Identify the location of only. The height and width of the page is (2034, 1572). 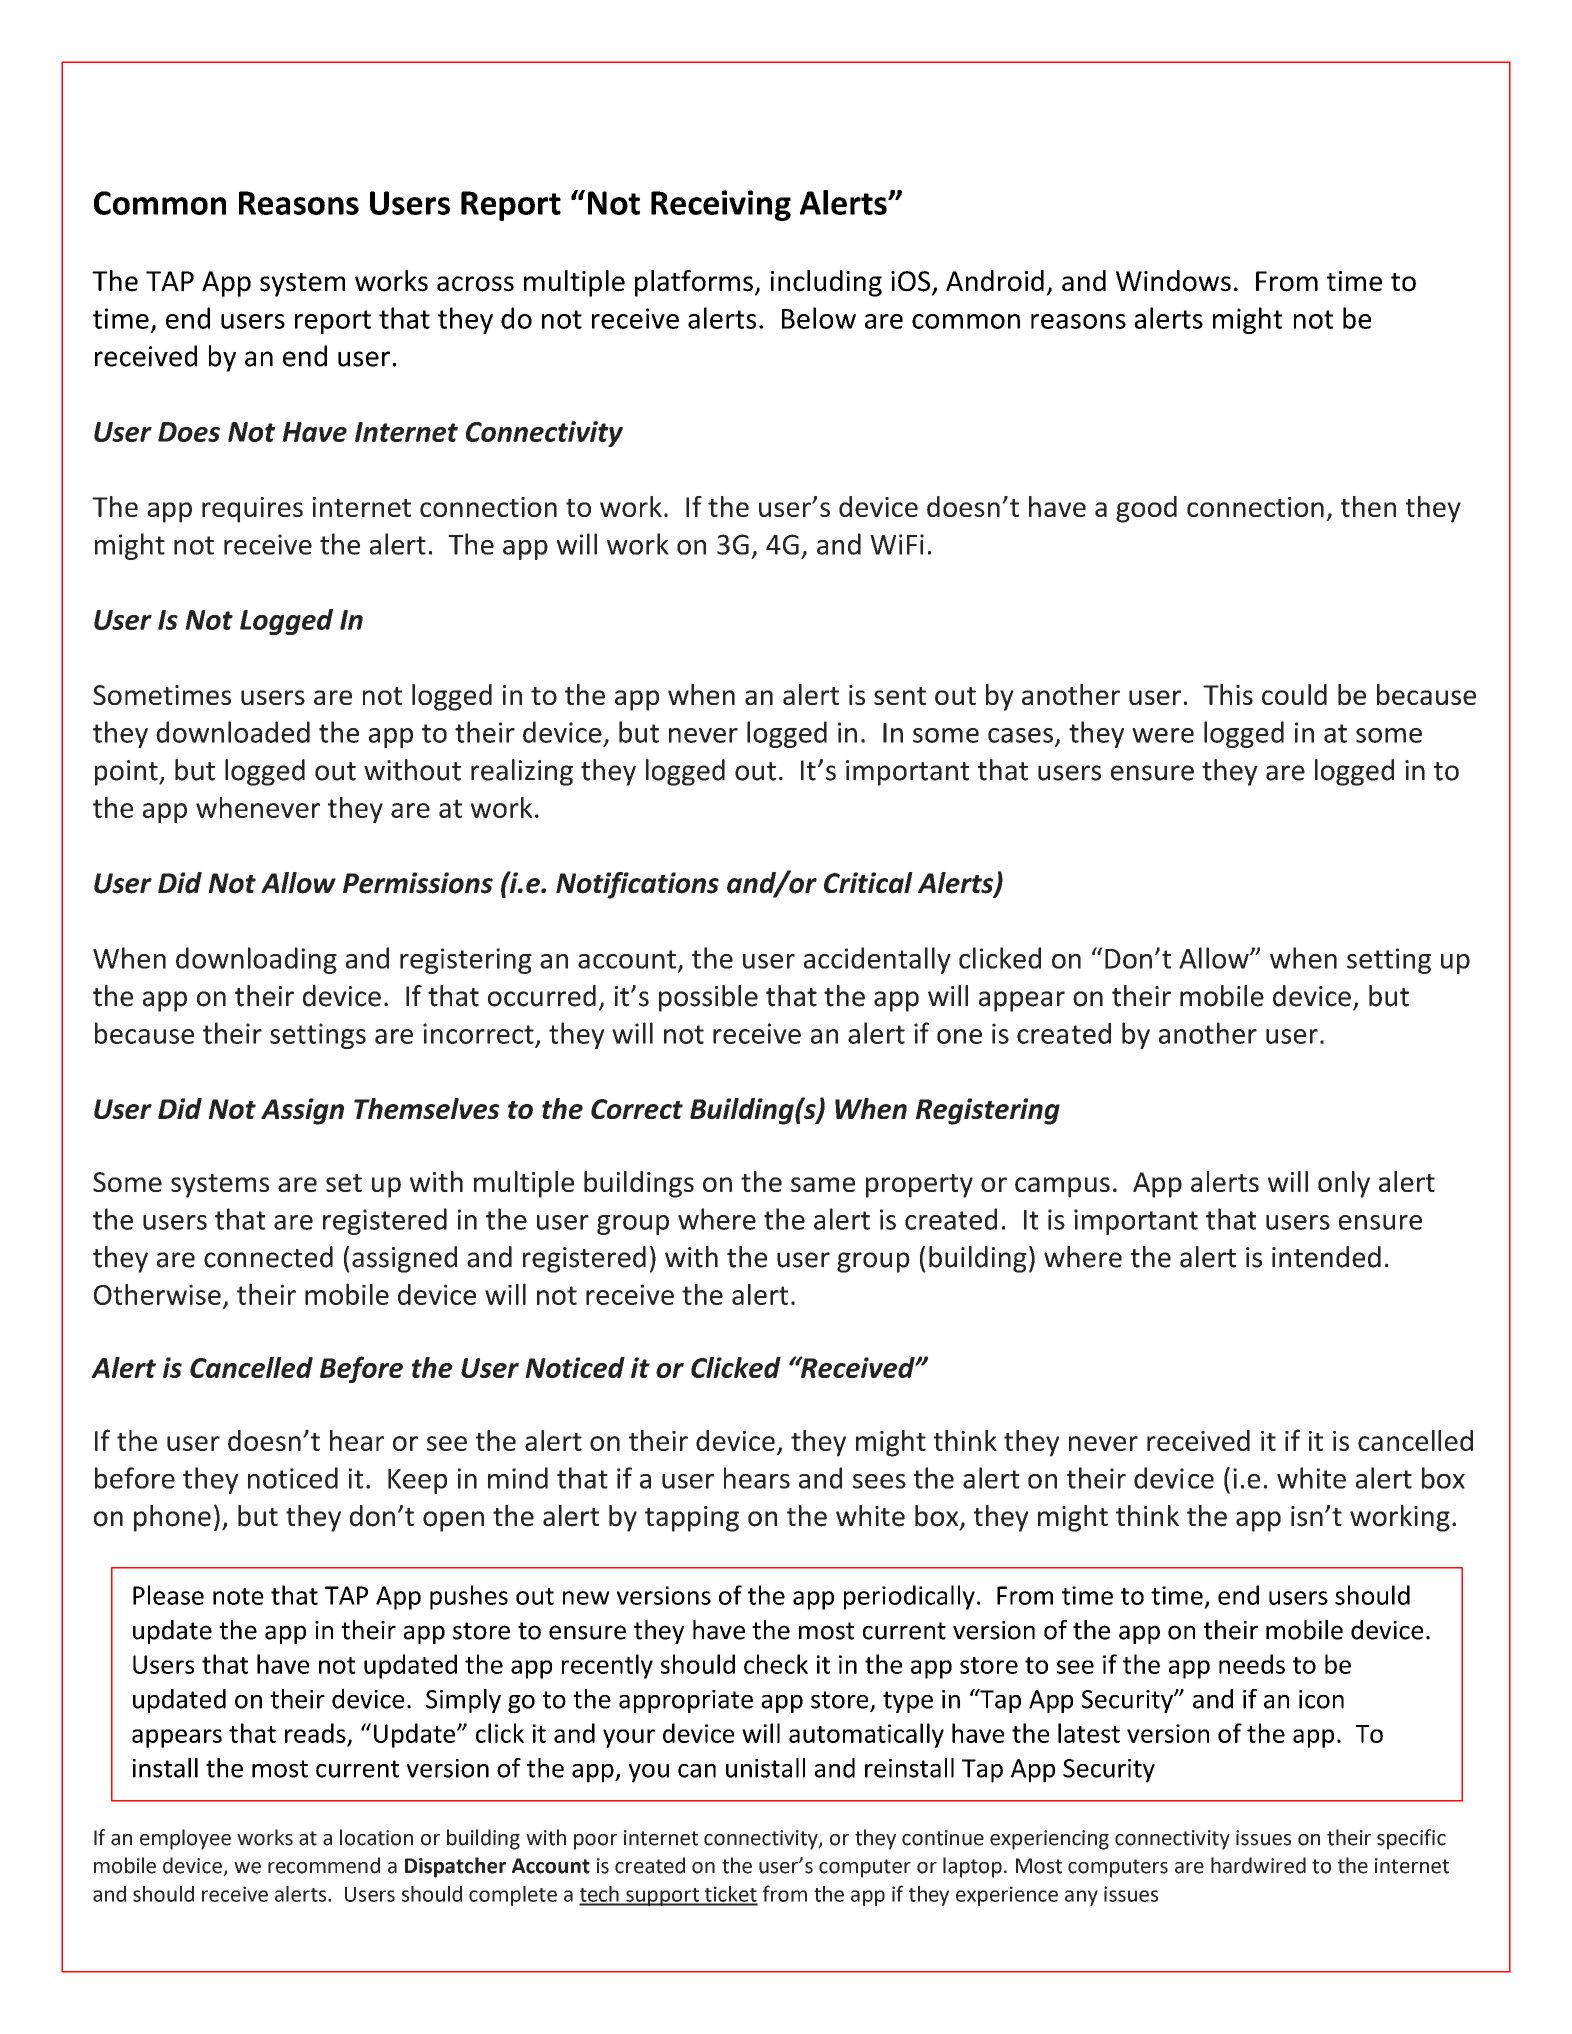
(1344, 1184).
